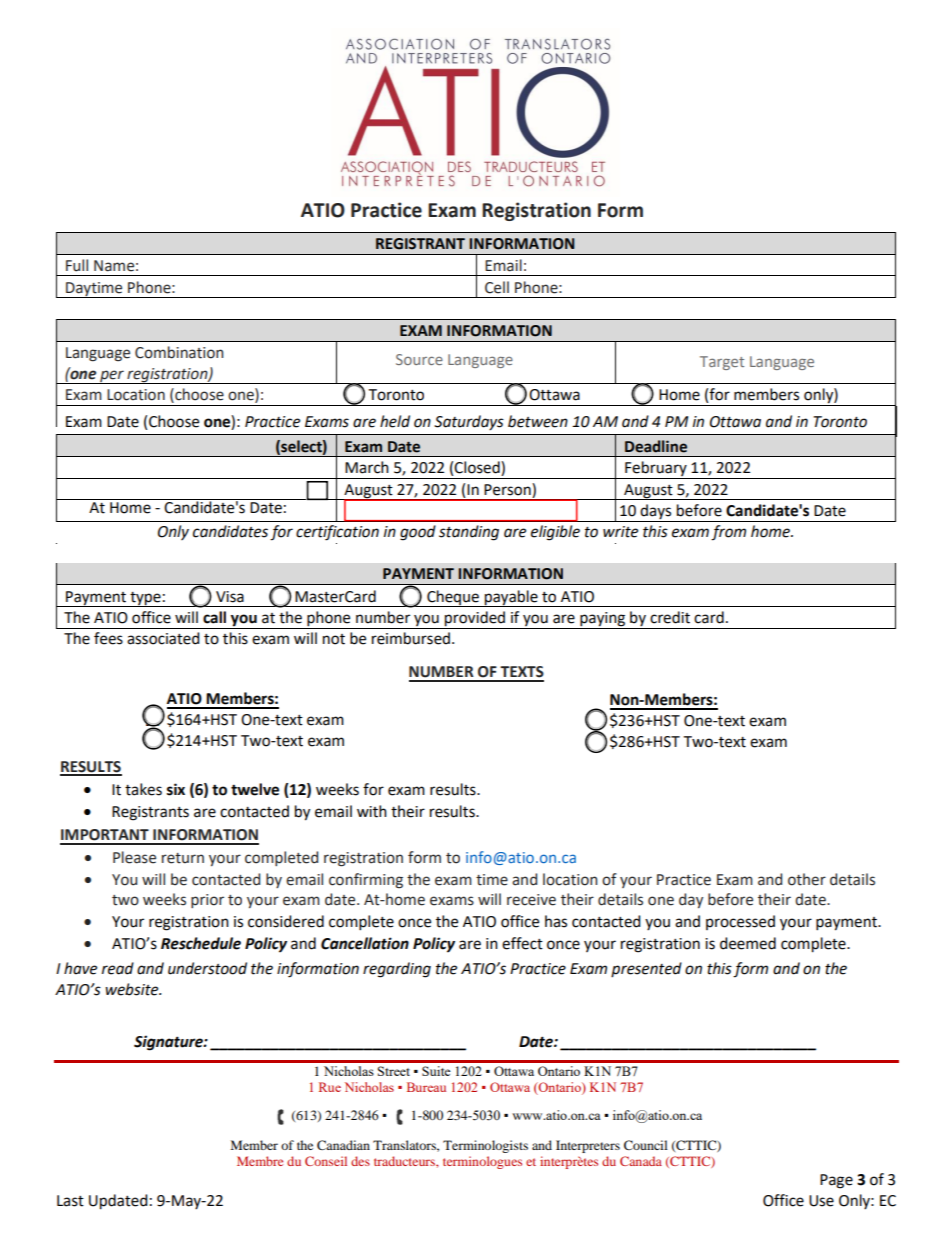 This screenshot has width=952, height=1233. What do you see at coordinates (419, 359) in the screenshot?
I see `Source` at bounding box center [419, 359].
